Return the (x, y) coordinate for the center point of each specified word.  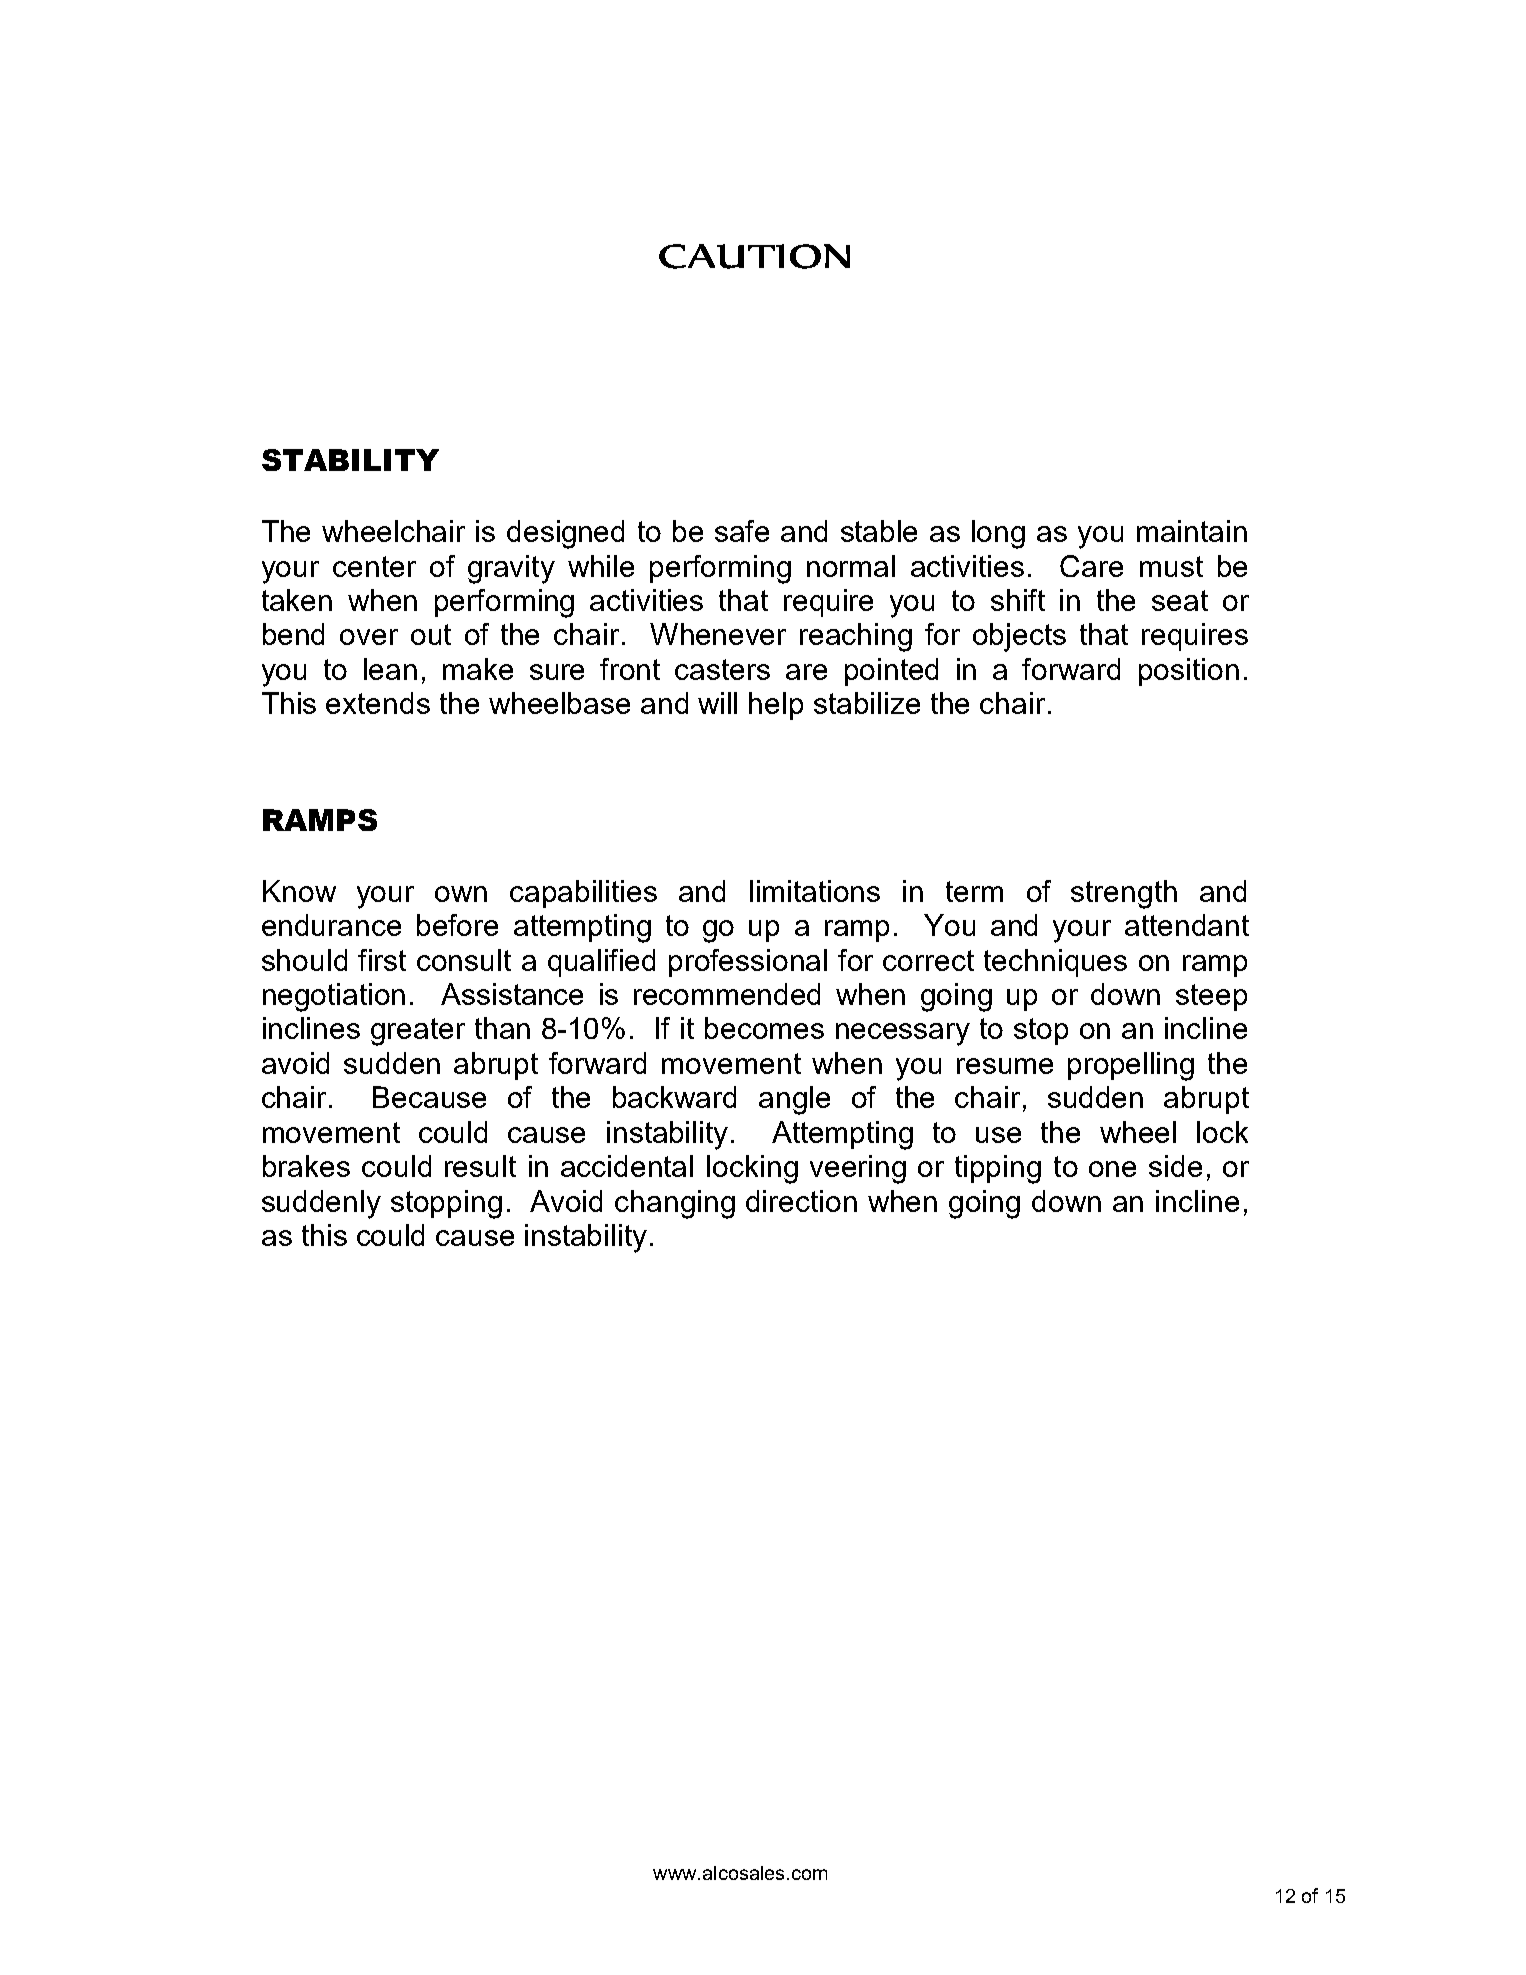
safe (742, 531)
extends (378, 703)
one (1112, 1169)
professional (748, 963)
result (480, 1166)
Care (1091, 566)
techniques (1055, 963)
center (374, 566)
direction (801, 1201)
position (1189, 672)
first (382, 960)
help (776, 706)
